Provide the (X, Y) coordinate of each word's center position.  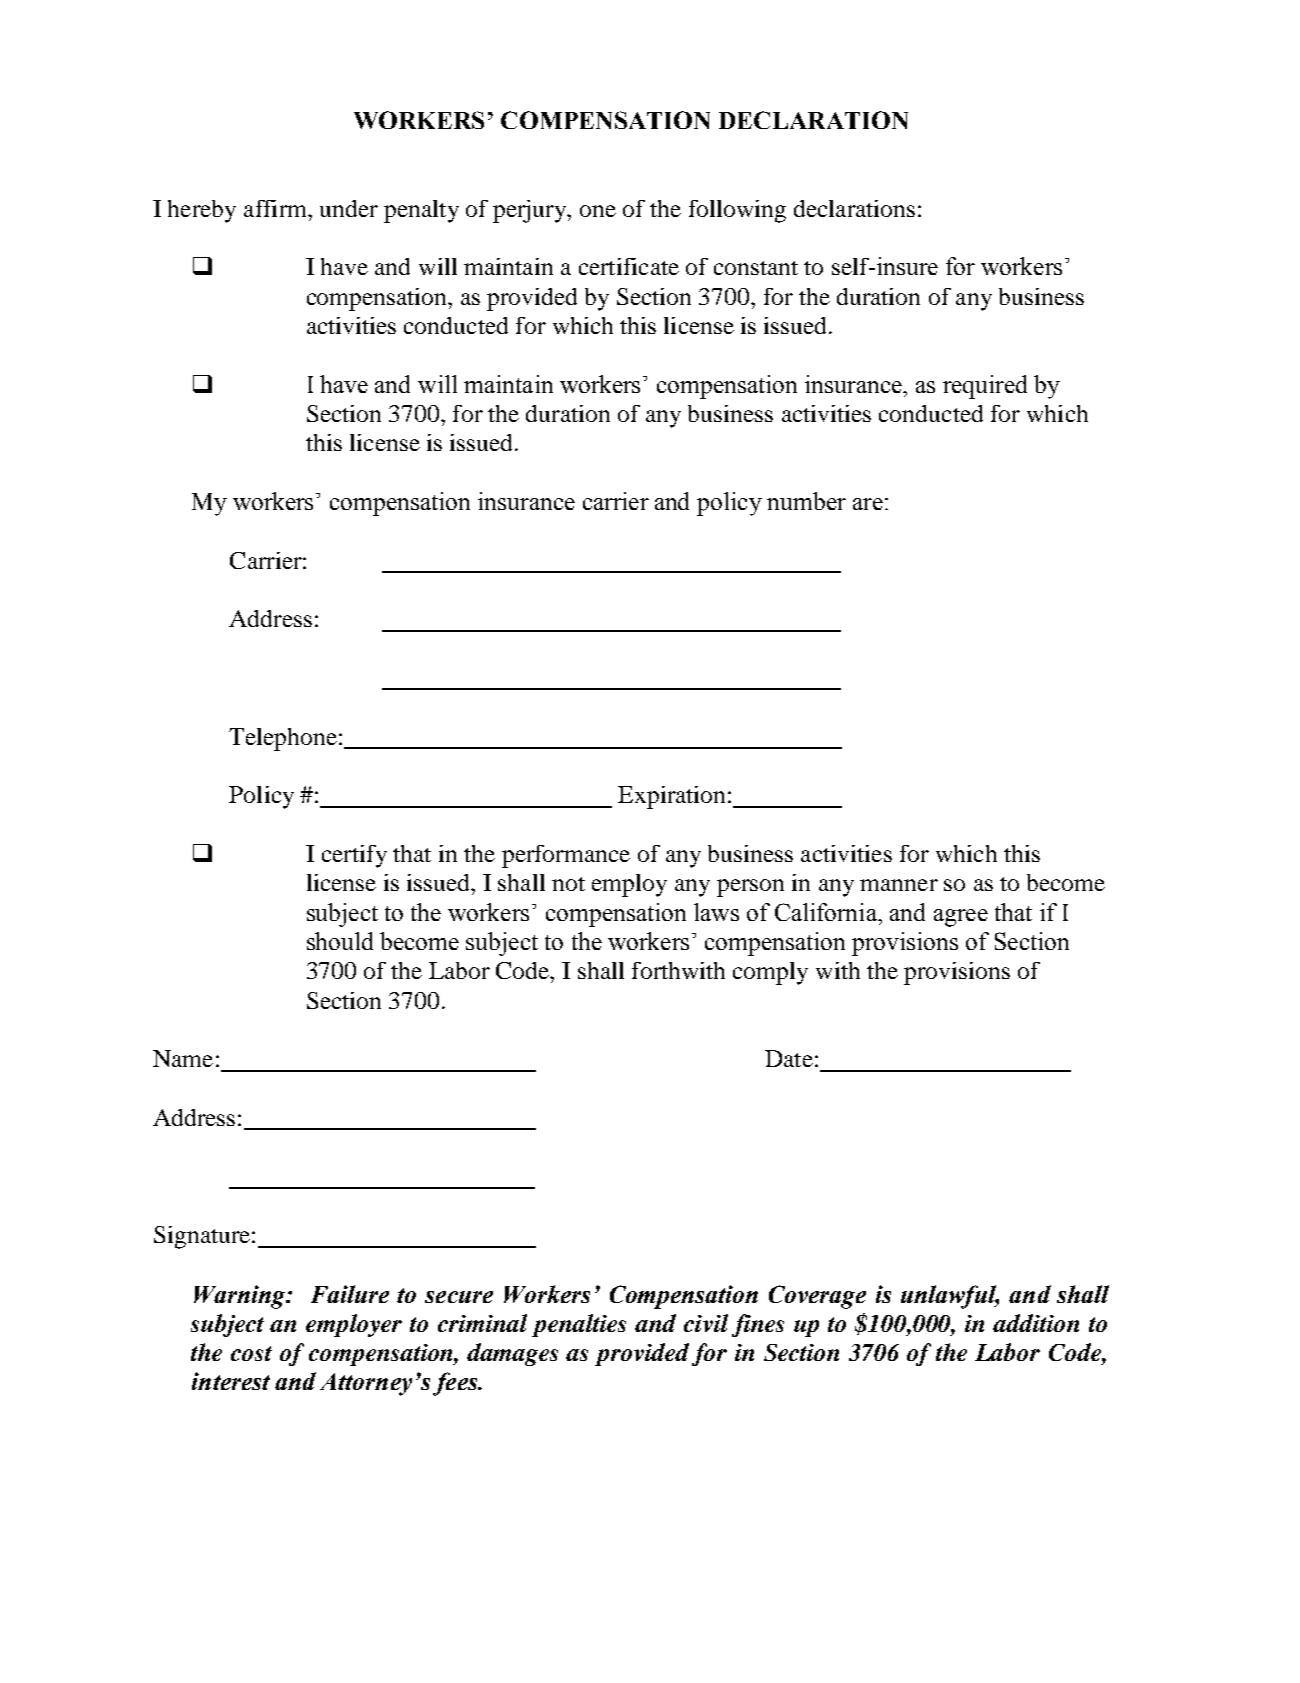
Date (789, 1058)
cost (251, 1353)
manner (899, 885)
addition (1036, 1323)
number (806, 501)
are (868, 504)
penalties (579, 1325)
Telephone (283, 739)
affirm (276, 208)
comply (770, 973)
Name (183, 1058)
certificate (629, 266)
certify (354, 856)
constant (756, 268)
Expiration (671, 797)
